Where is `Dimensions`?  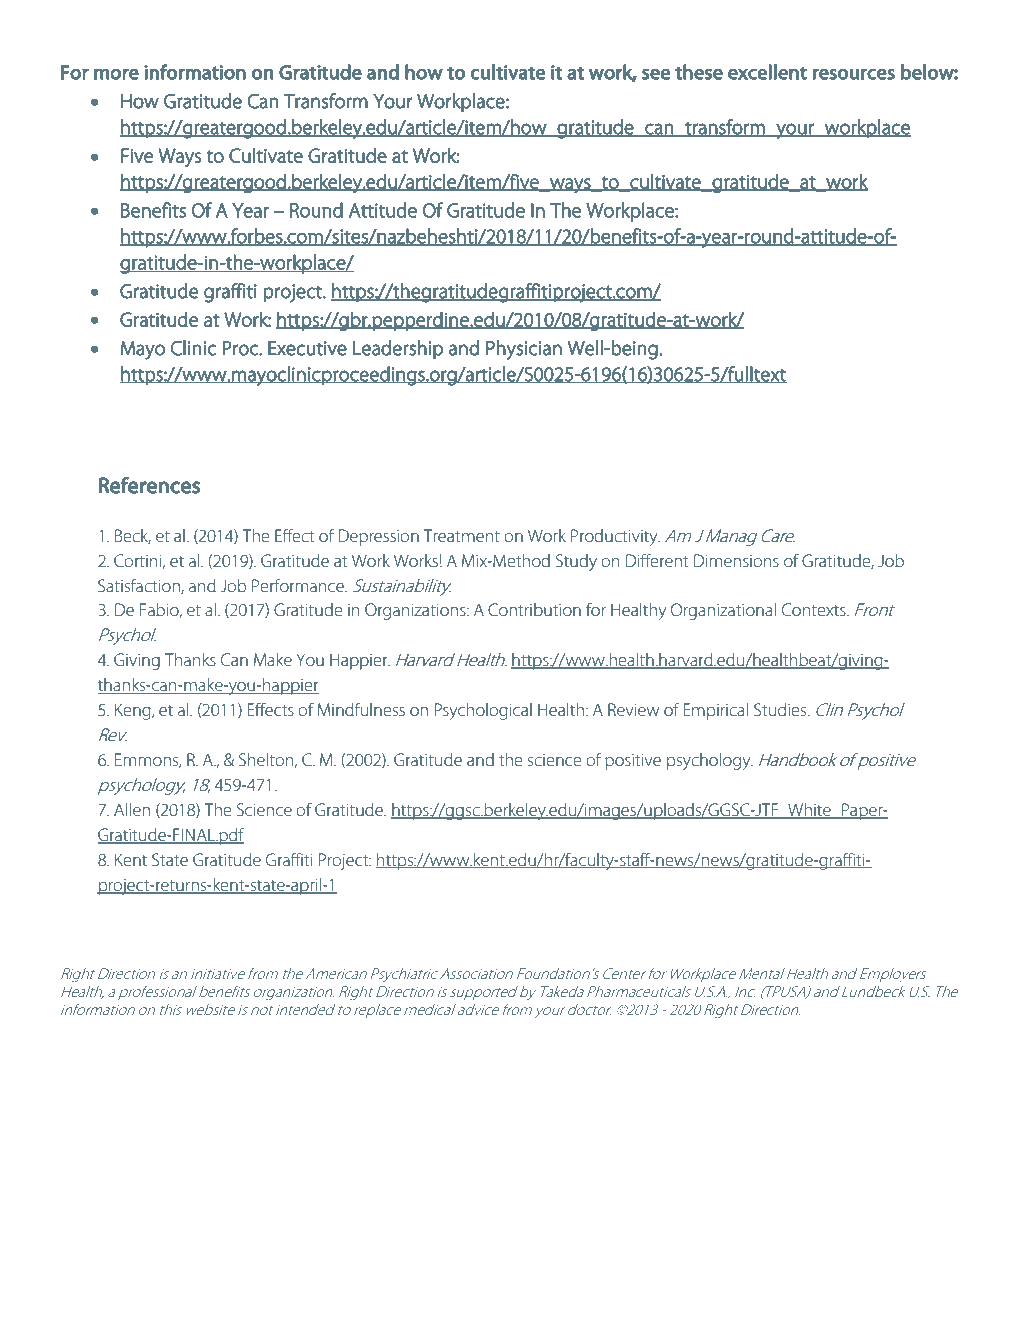 Dimensions is located at coordinates (736, 560).
